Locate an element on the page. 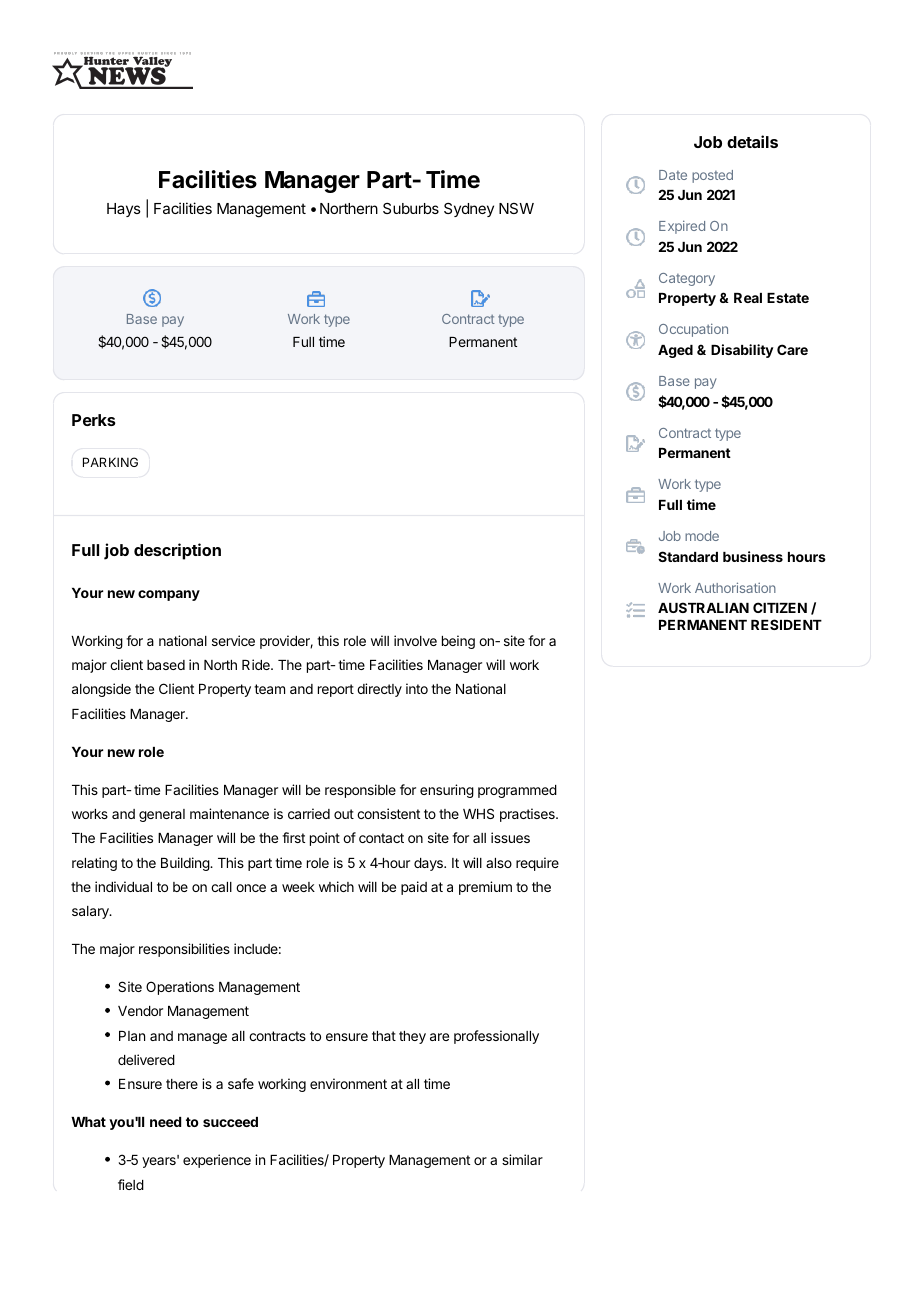 The height and width of the image is (1308, 924). paid is located at coordinates (414, 888).
